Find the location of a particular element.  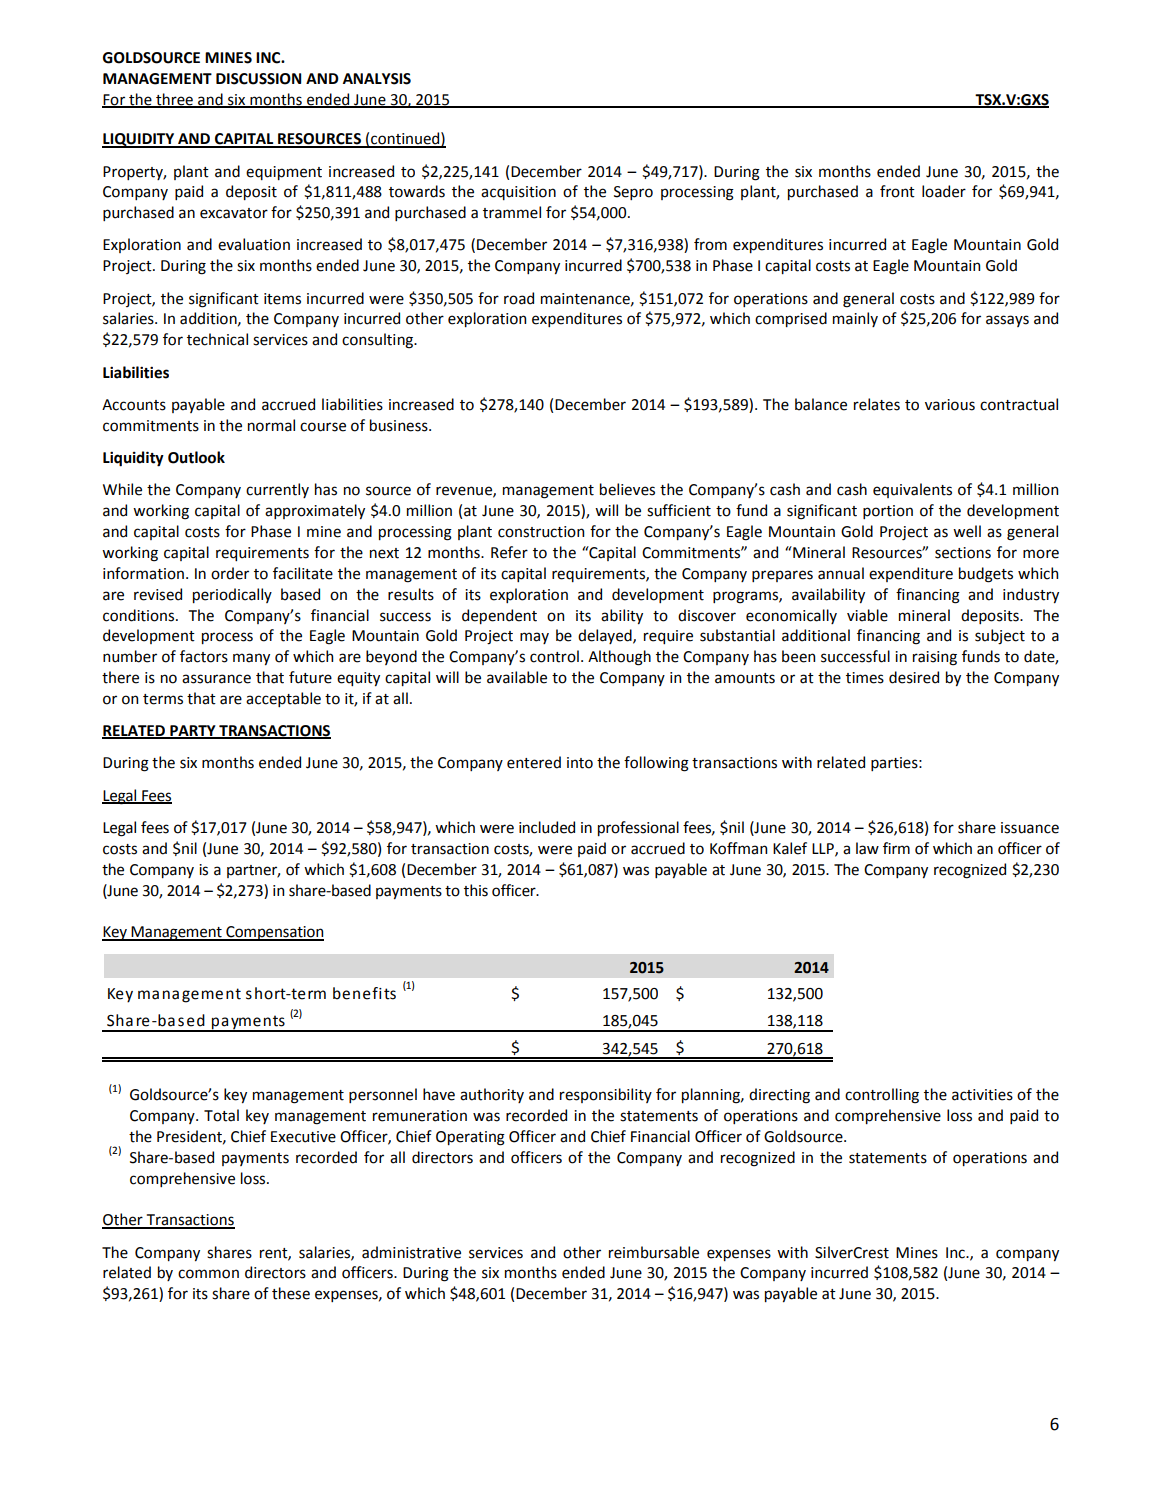

acquisition is located at coordinates (518, 193).
